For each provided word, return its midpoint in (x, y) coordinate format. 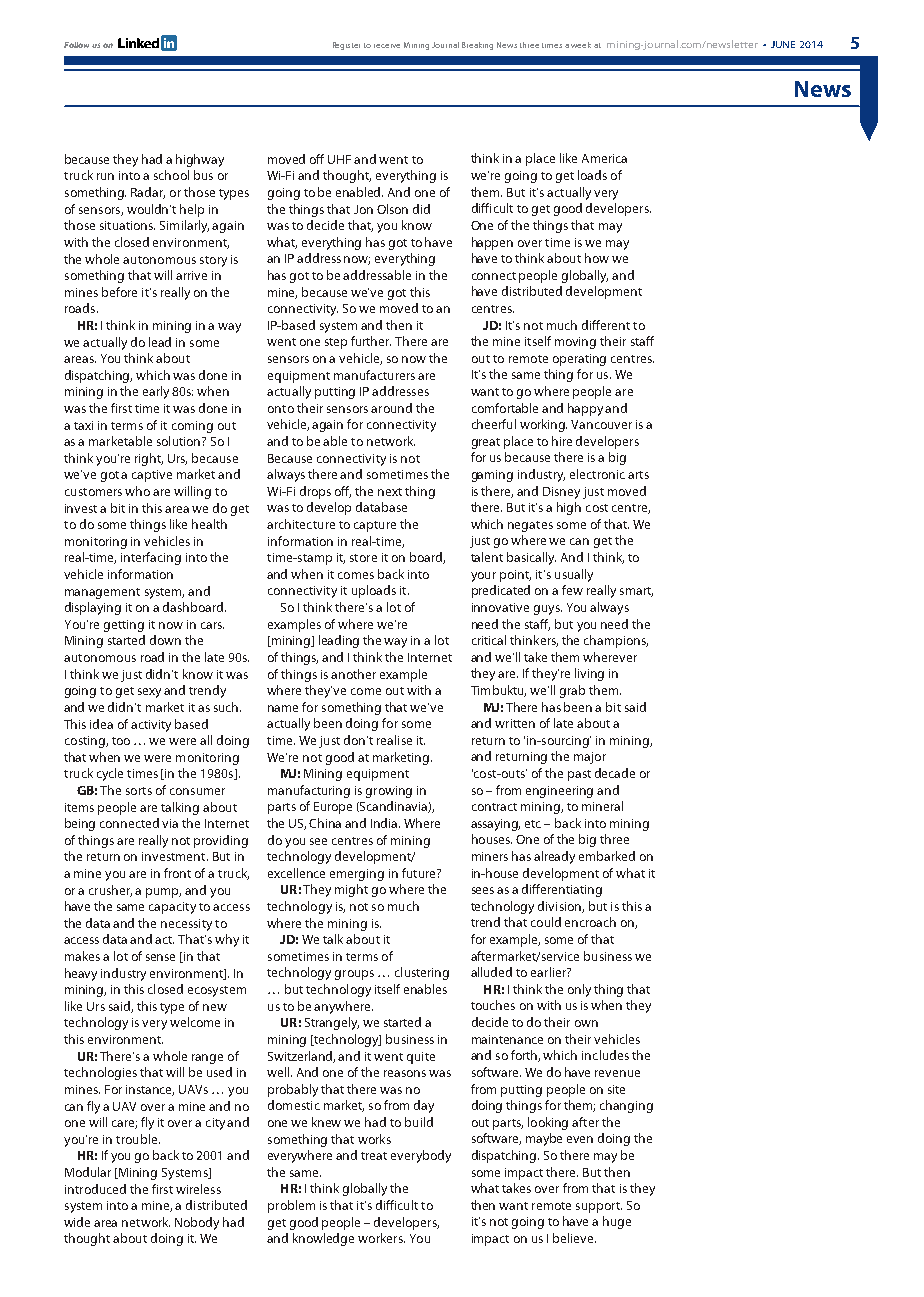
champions (616, 641)
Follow (76, 45)
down (165, 640)
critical (489, 640)
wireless (198, 1189)
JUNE (783, 44)
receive (387, 46)
